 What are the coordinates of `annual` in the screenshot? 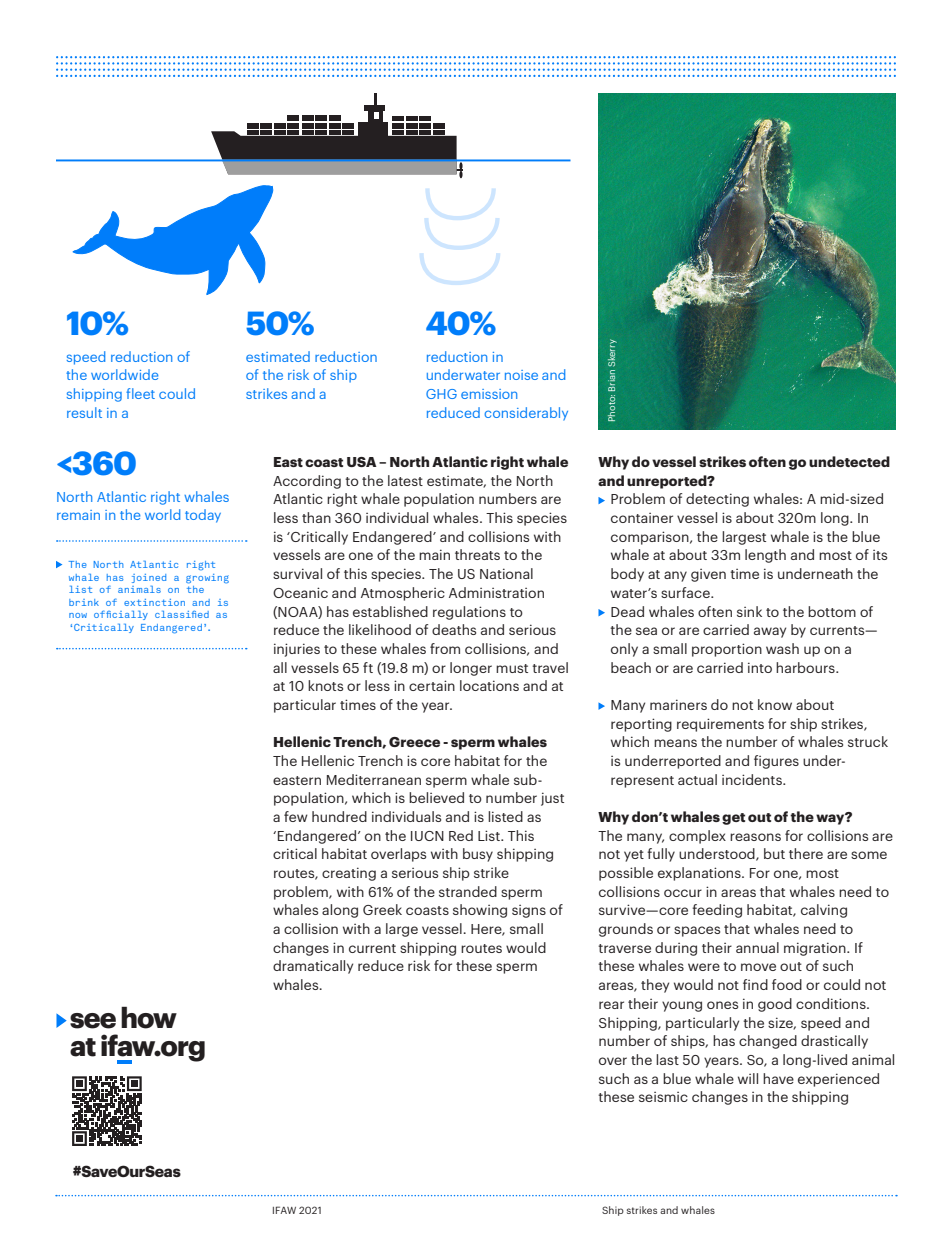 It's located at (757, 947).
